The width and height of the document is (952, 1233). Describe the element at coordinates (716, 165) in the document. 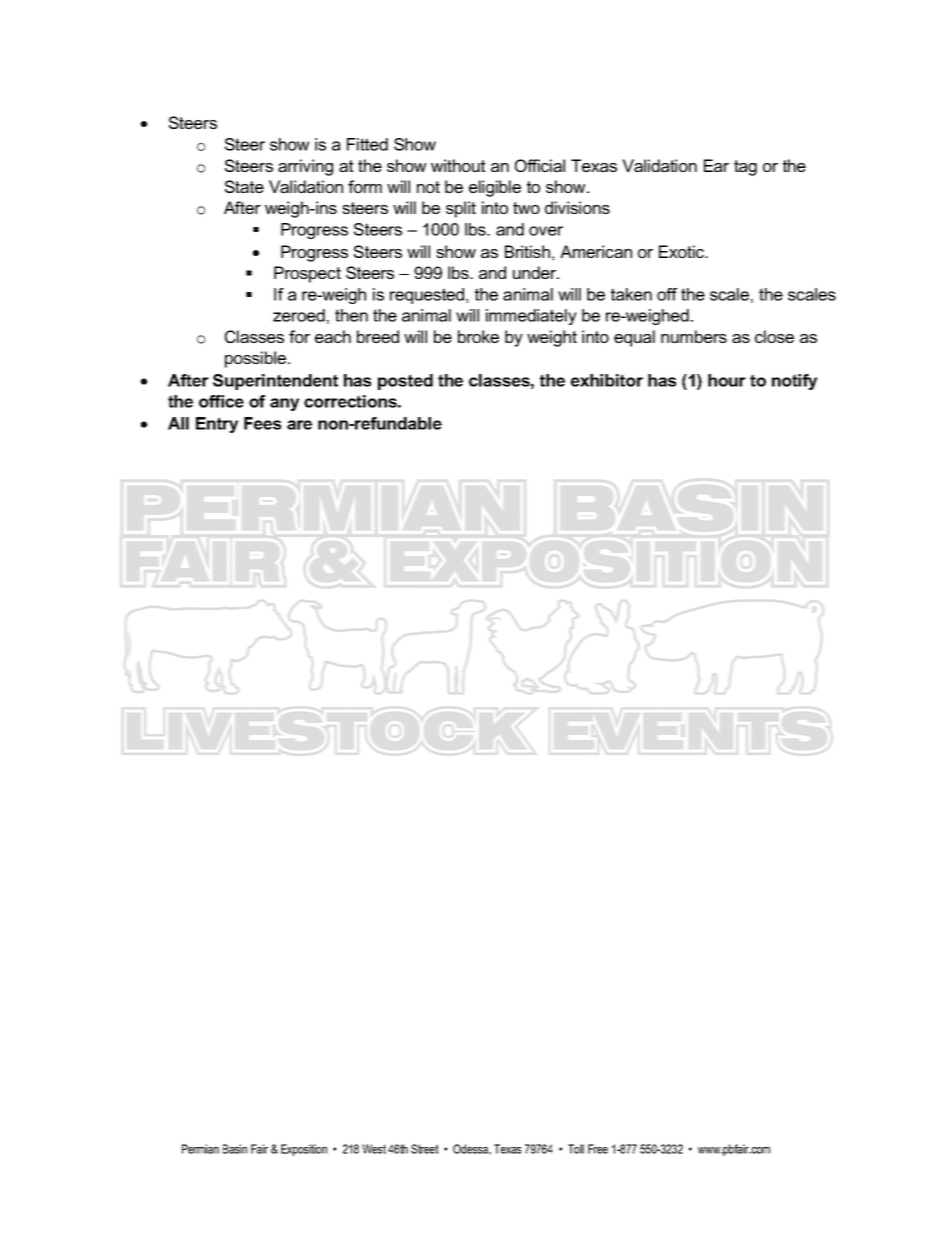

I see `Ear` at that location.
